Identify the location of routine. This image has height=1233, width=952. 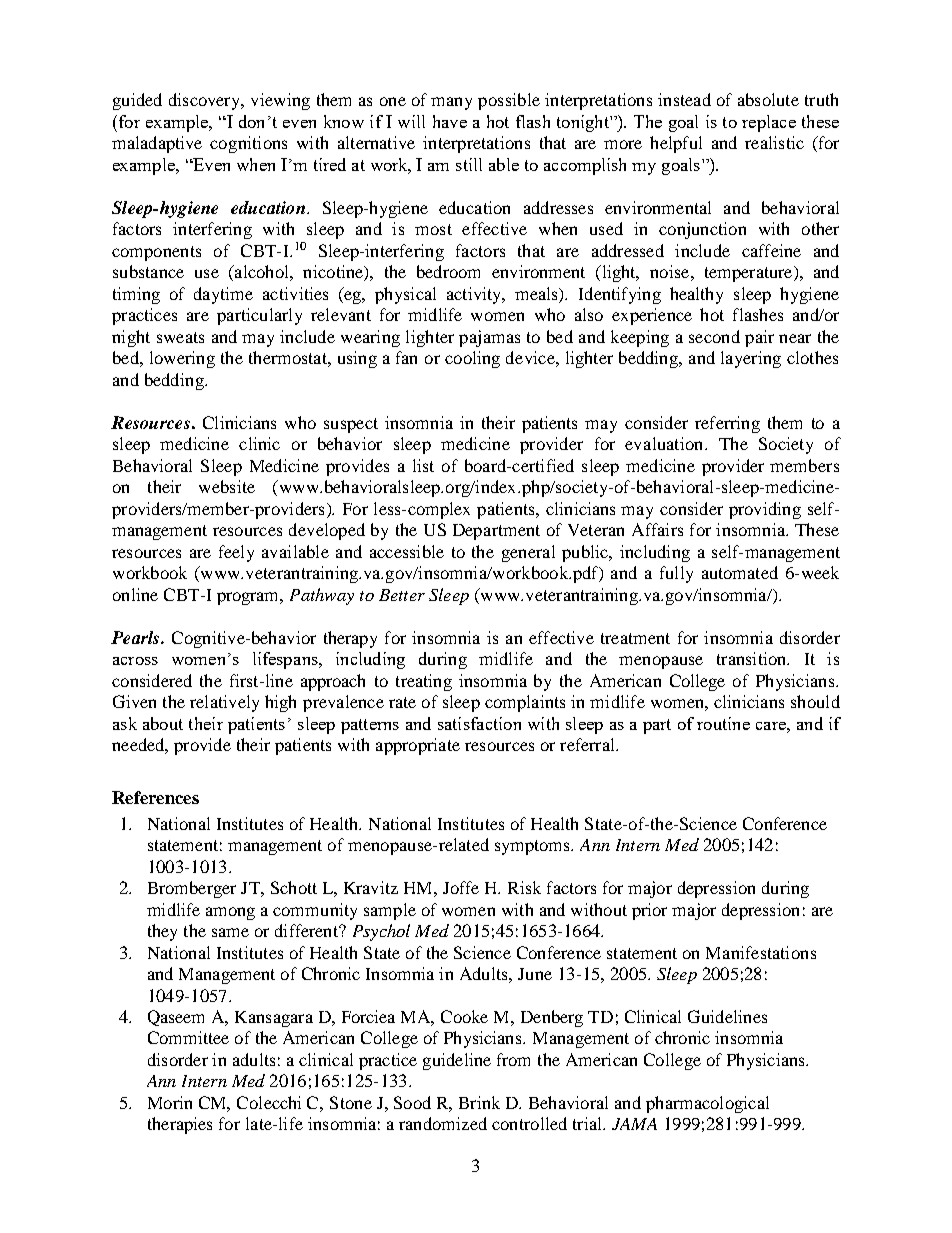
(723, 723).
